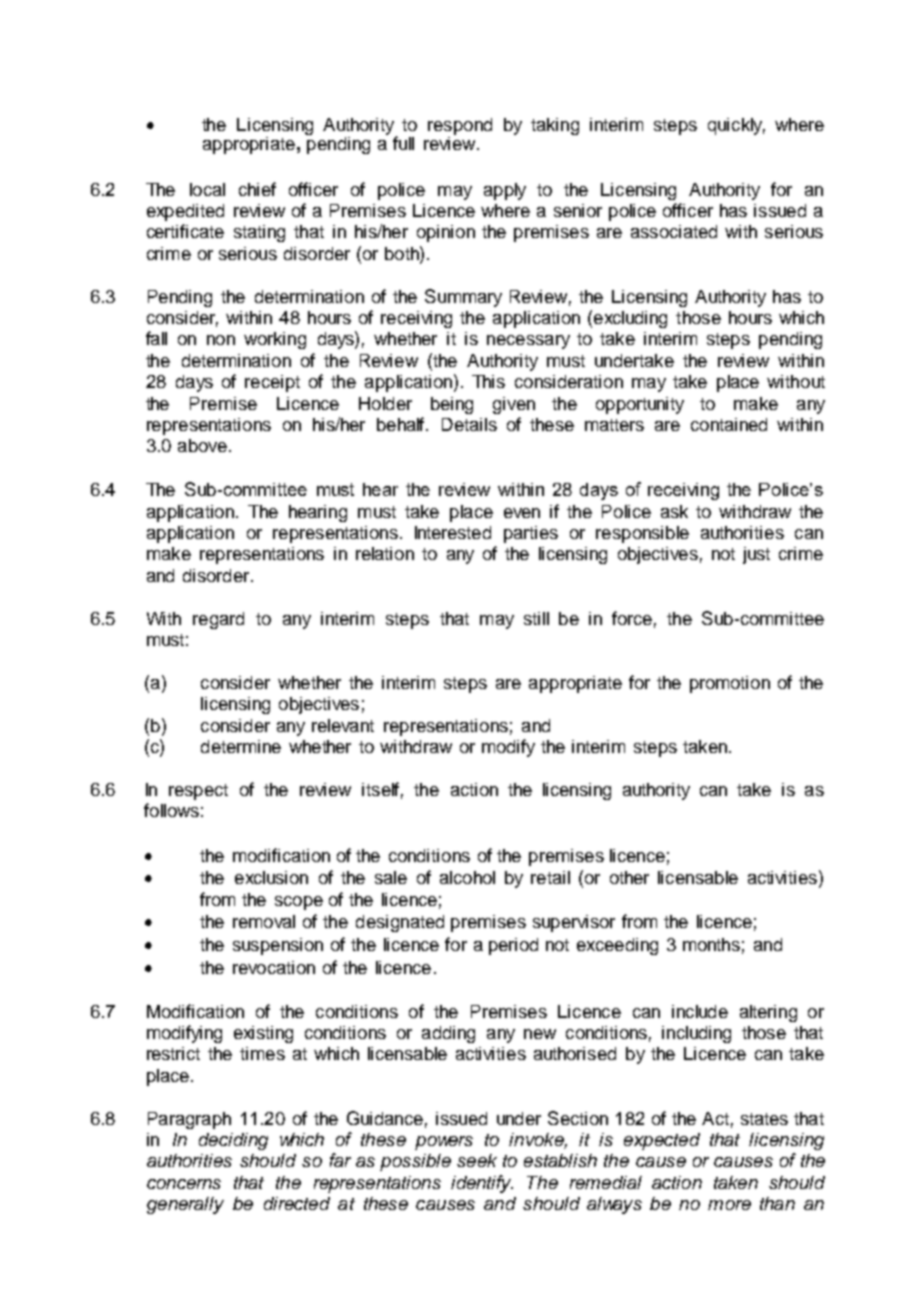  I want to click on regard, so click(218, 620).
